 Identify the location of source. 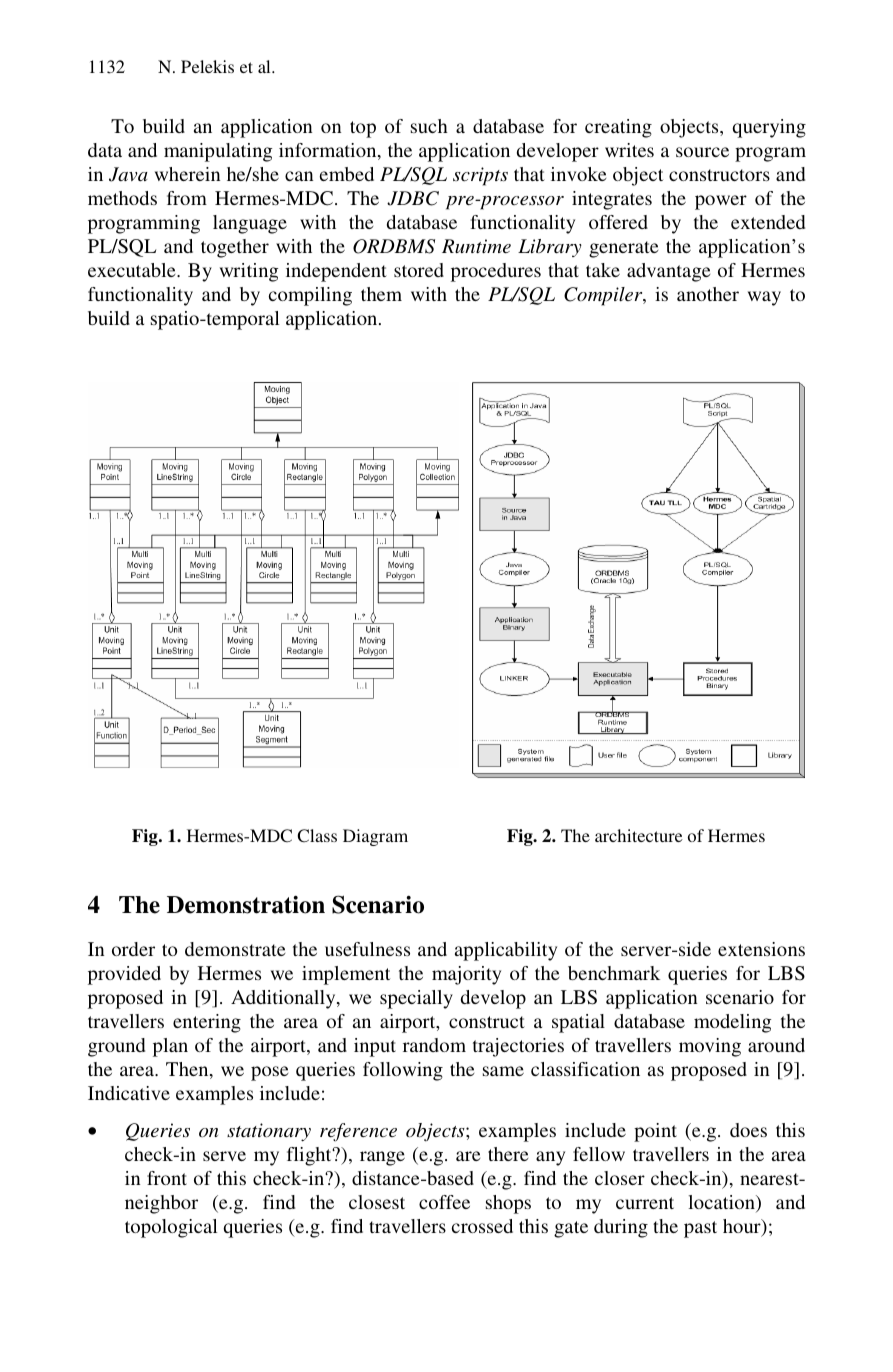
(702, 152).
